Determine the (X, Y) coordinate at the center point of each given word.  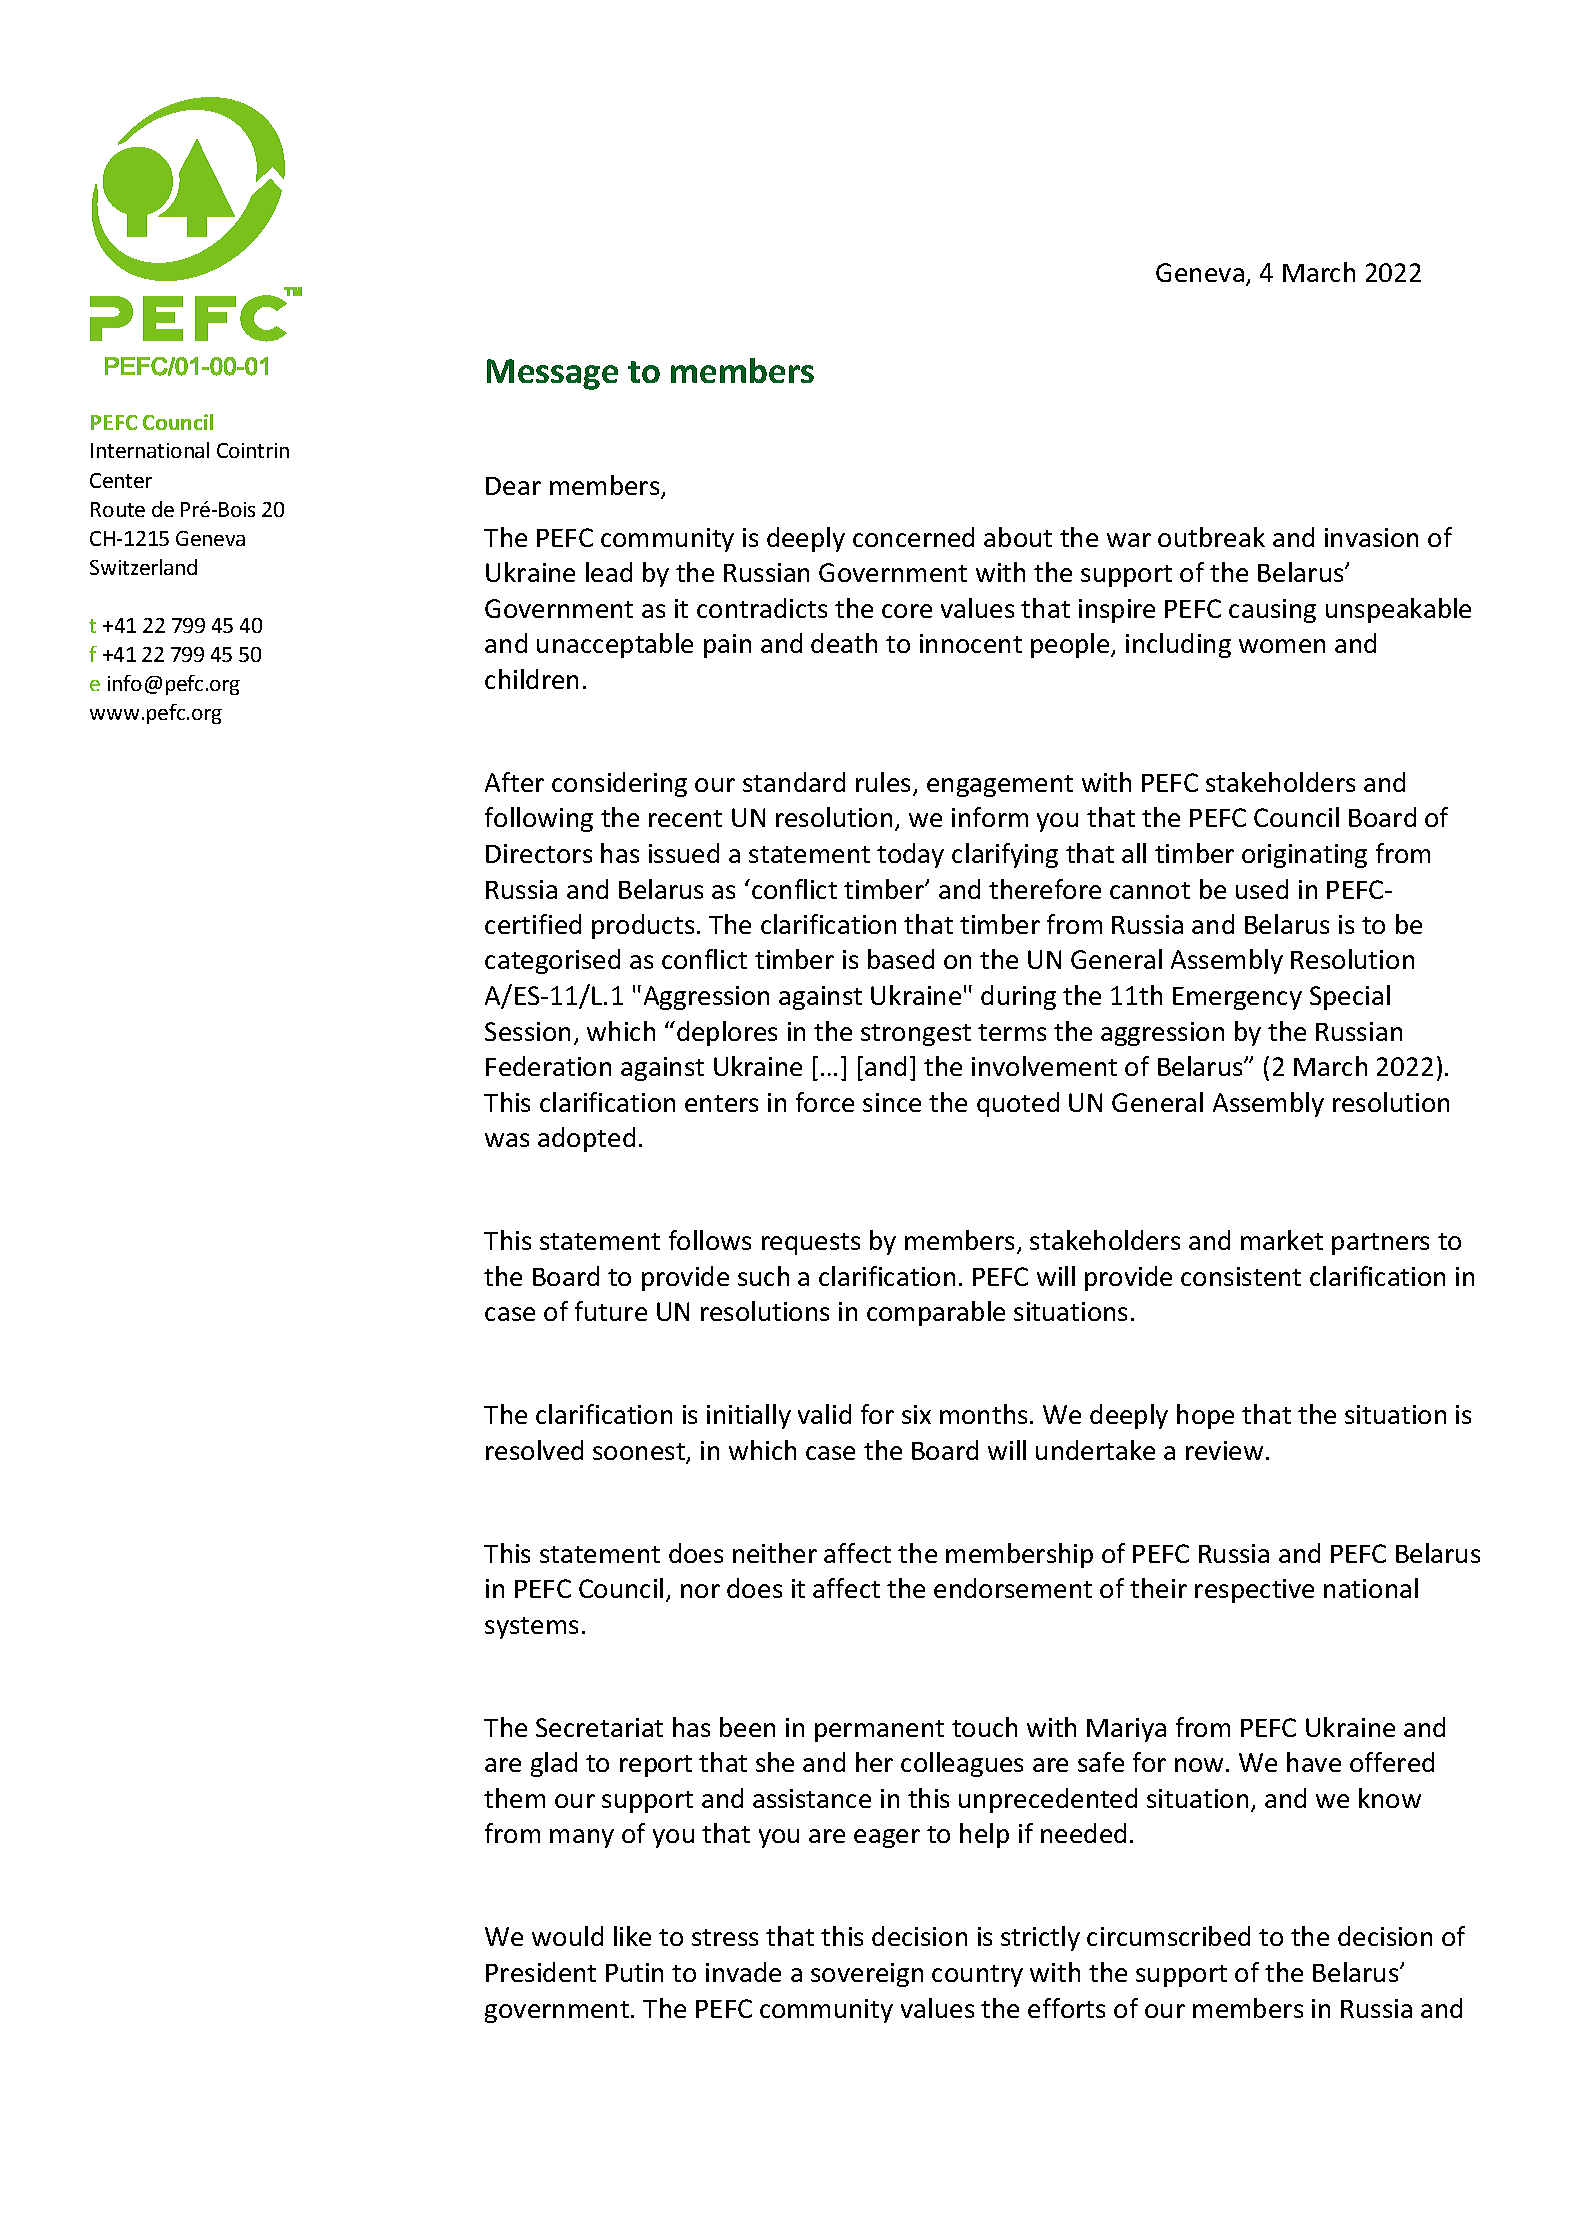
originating (1304, 856)
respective (1254, 1591)
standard (794, 782)
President (541, 1972)
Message (552, 374)
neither (775, 1553)
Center (121, 480)
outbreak (1211, 537)
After (514, 782)
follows (710, 1240)
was (507, 1140)
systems (531, 1628)
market (1282, 1240)
